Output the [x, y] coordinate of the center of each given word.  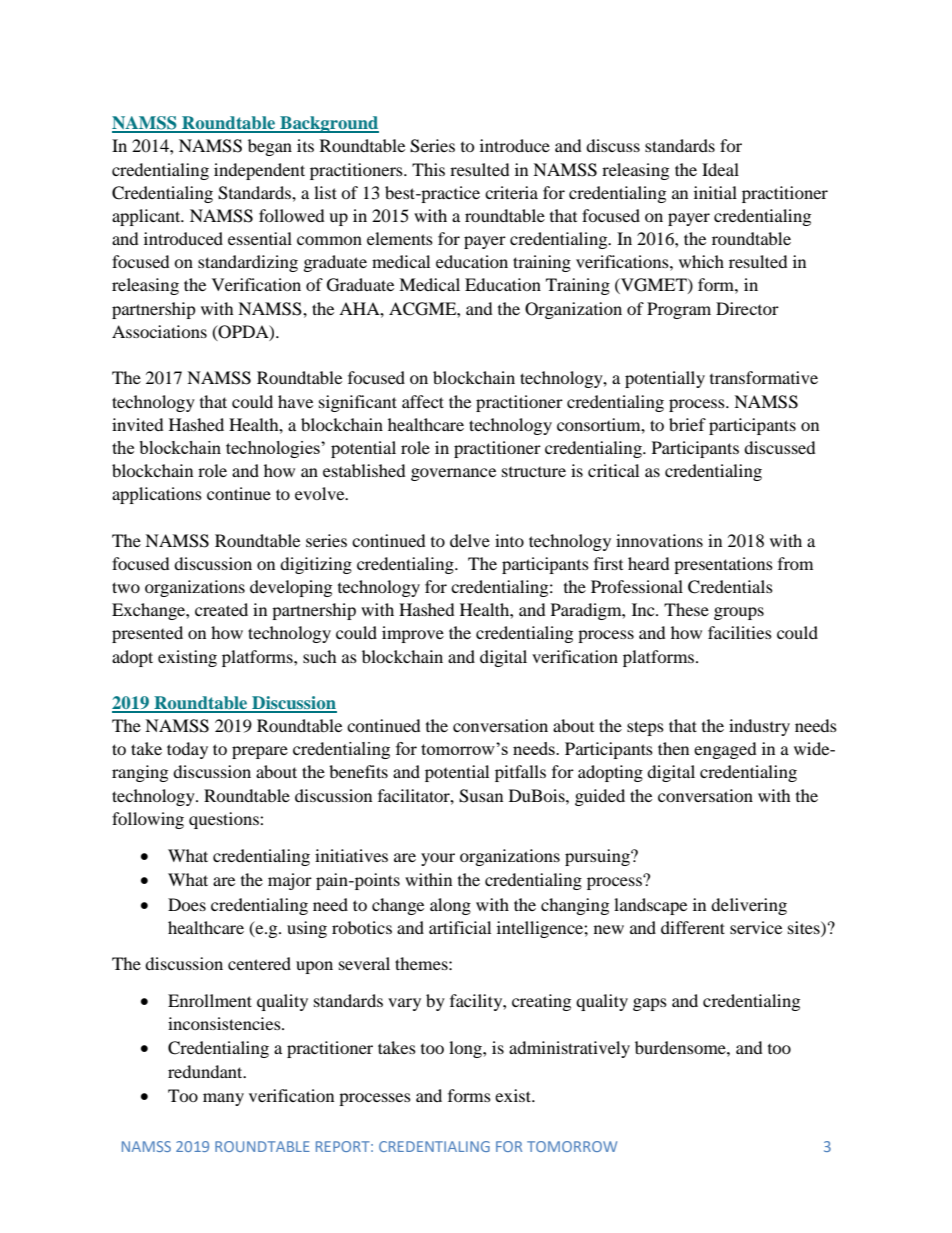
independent [259, 171]
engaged [725, 750]
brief [687, 424]
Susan [481, 796]
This [428, 169]
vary [404, 1004]
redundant [206, 1071]
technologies [274, 449]
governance [453, 474]
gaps [650, 1004]
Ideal [720, 169]
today [187, 750]
